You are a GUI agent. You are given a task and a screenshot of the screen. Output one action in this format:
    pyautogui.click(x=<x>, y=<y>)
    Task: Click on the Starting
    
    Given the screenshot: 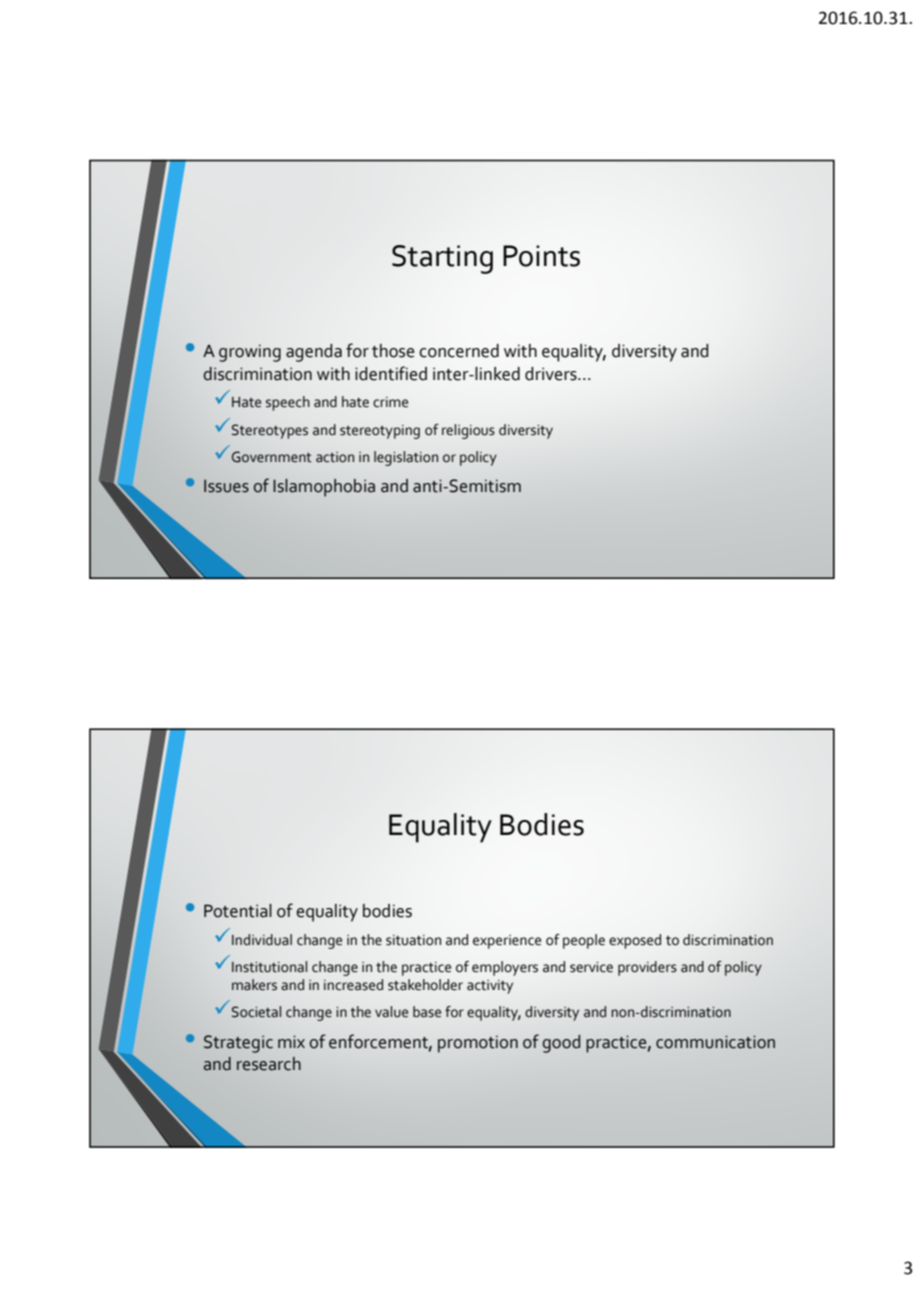 What is the action you would take?
    pyautogui.click(x=442, y=259)
